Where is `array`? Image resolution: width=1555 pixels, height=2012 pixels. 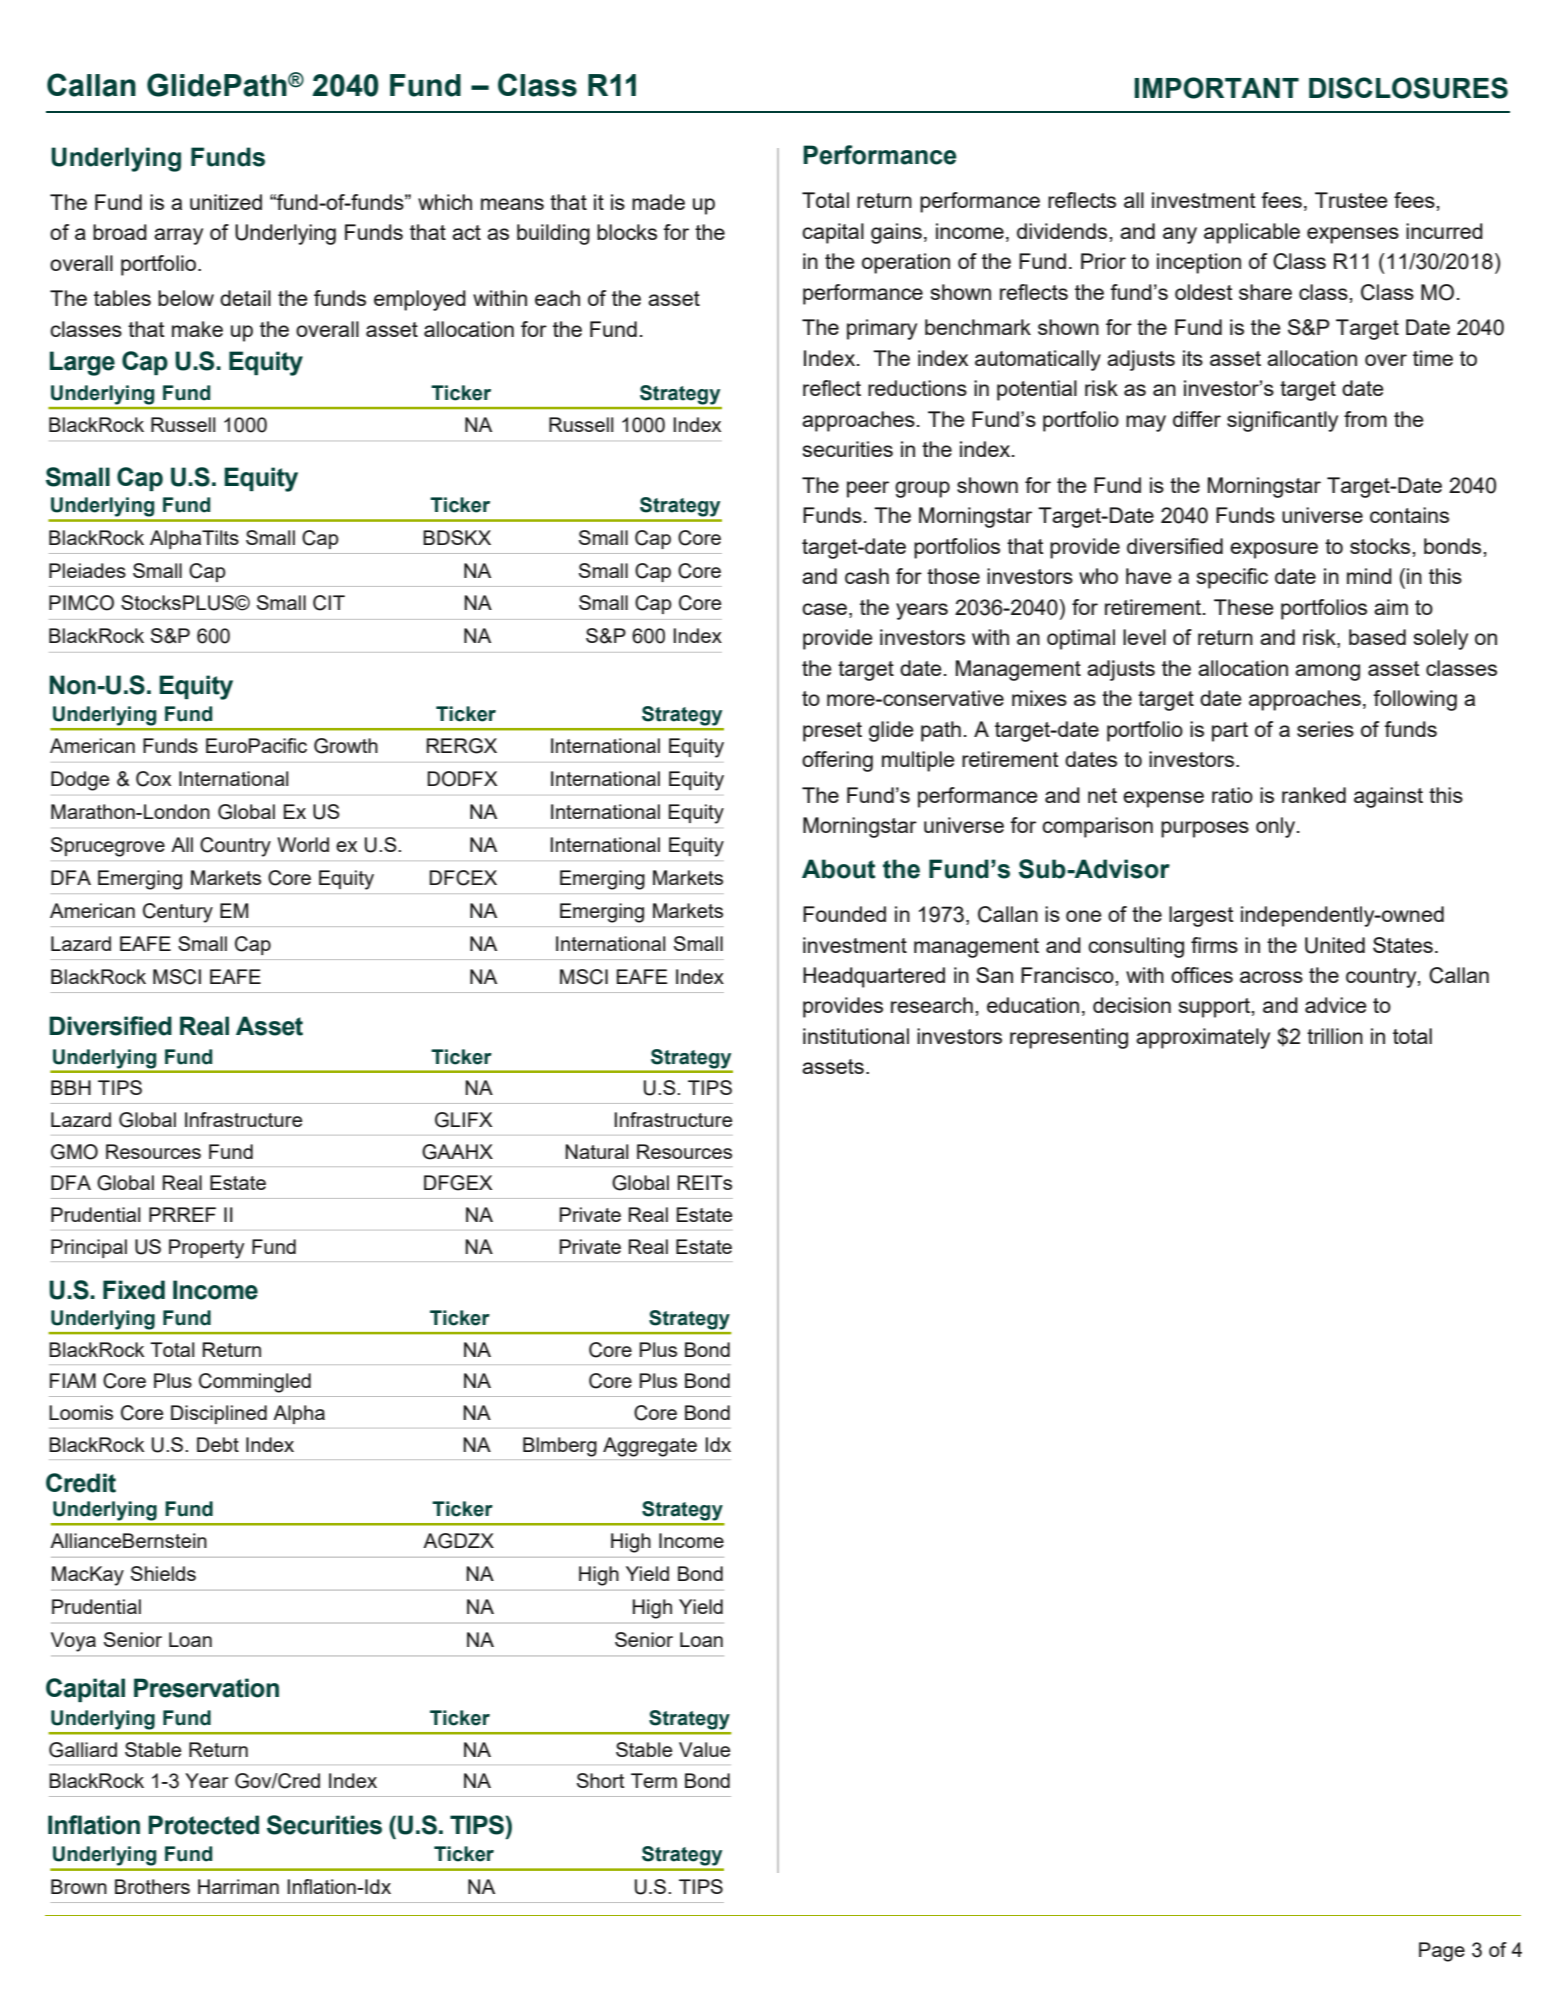 array is located at coordinates (178, 236).
